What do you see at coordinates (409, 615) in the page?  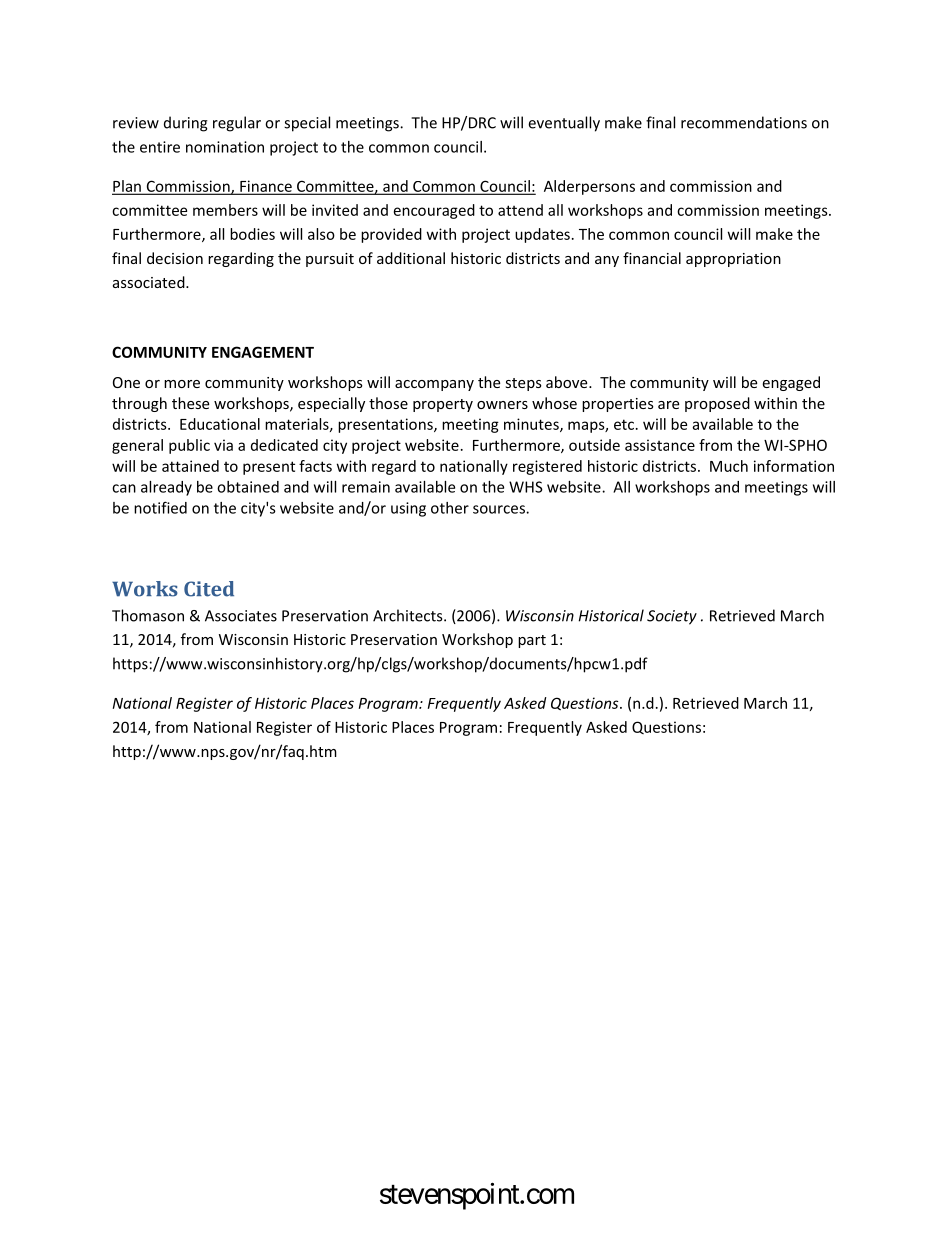 I see `Architects` at bounding box center [409, 615].
